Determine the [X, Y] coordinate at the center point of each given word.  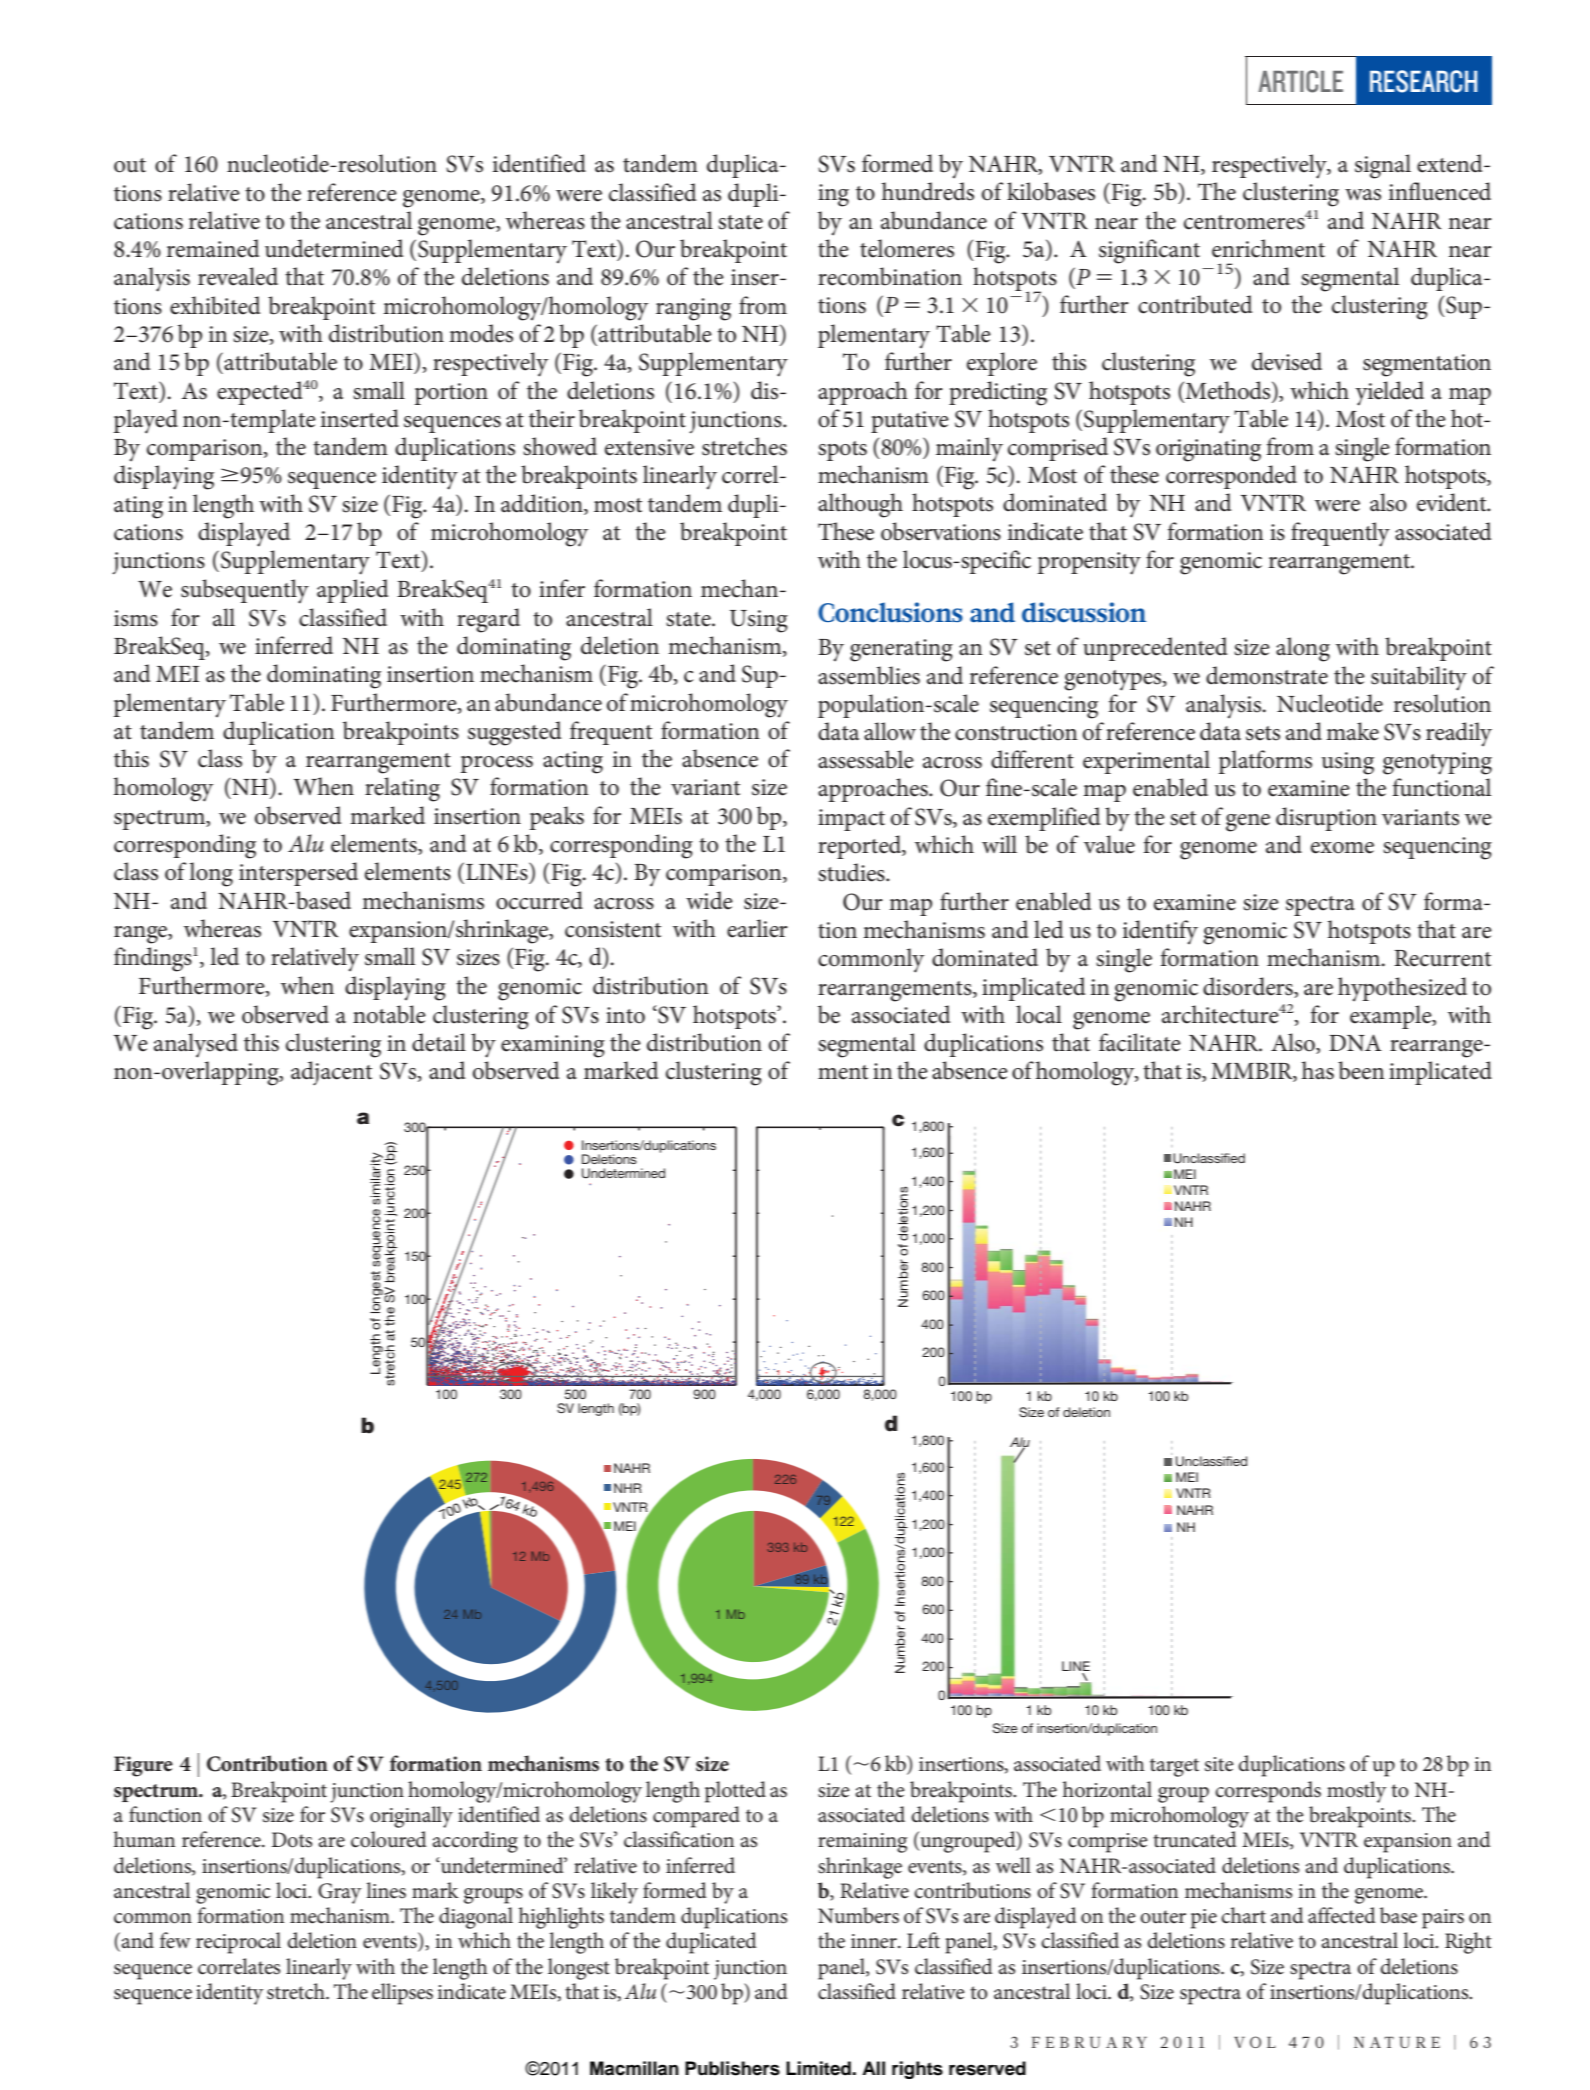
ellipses [402, 1994]
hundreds [928, 191]
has [1318, 1070]
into [625, 1015]
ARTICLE [1300, 81]
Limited [819, 2068]
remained [213, 248]
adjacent [331, 1073]
